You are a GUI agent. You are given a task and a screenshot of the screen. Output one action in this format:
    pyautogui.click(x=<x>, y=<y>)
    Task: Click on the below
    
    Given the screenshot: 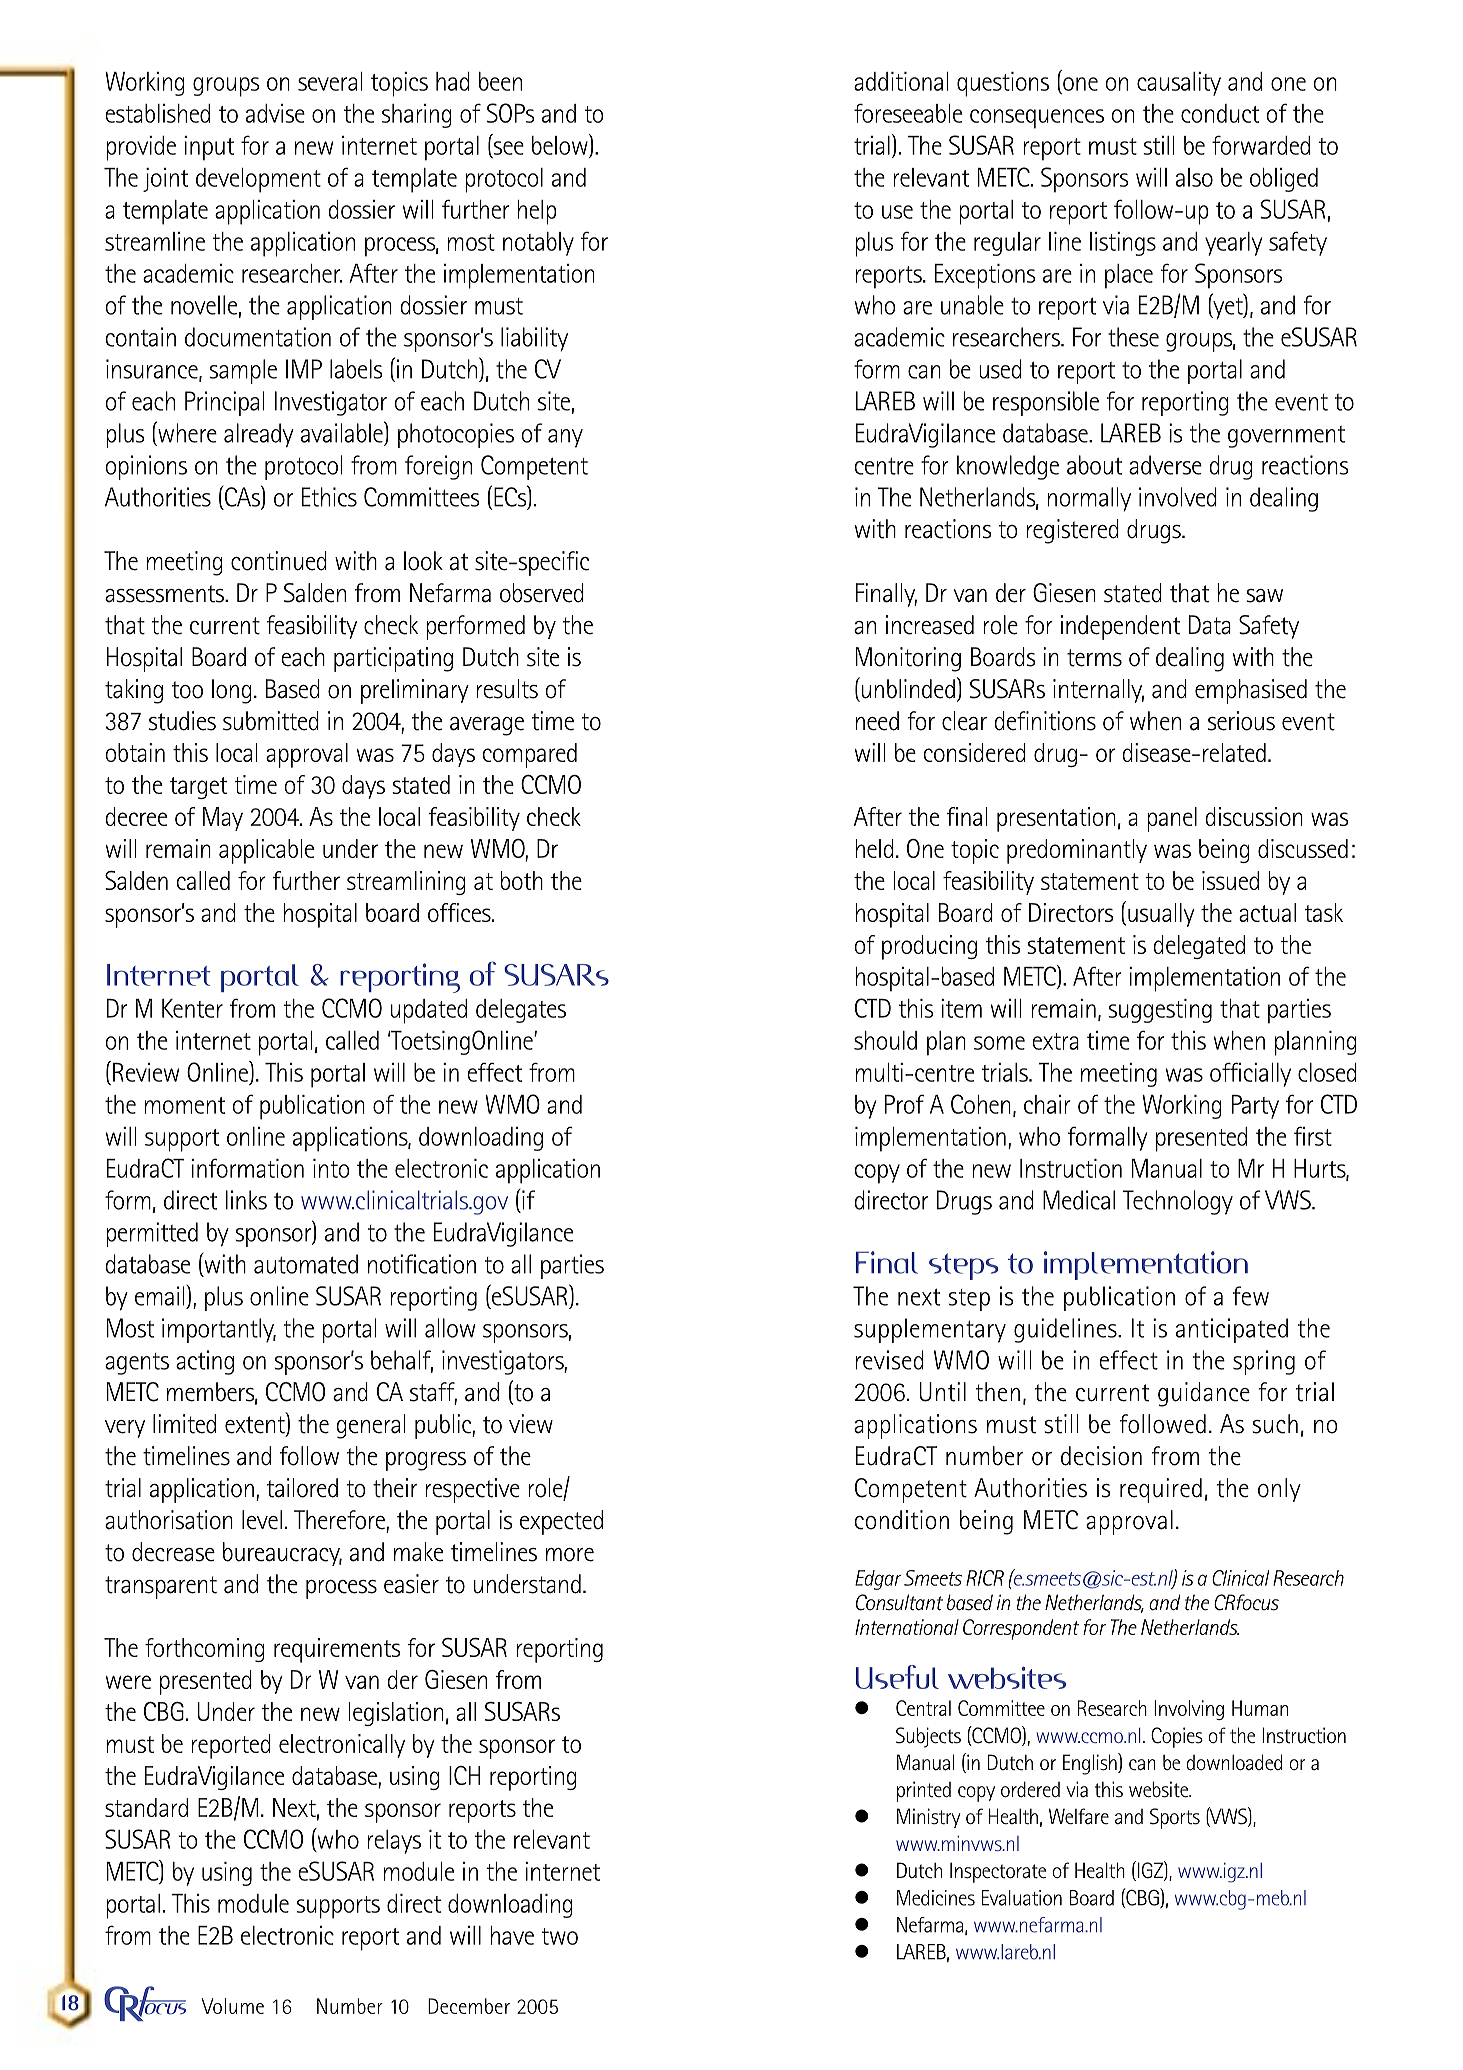 What is the action you would take?
    pyautogui.click(x=561, y=145)
